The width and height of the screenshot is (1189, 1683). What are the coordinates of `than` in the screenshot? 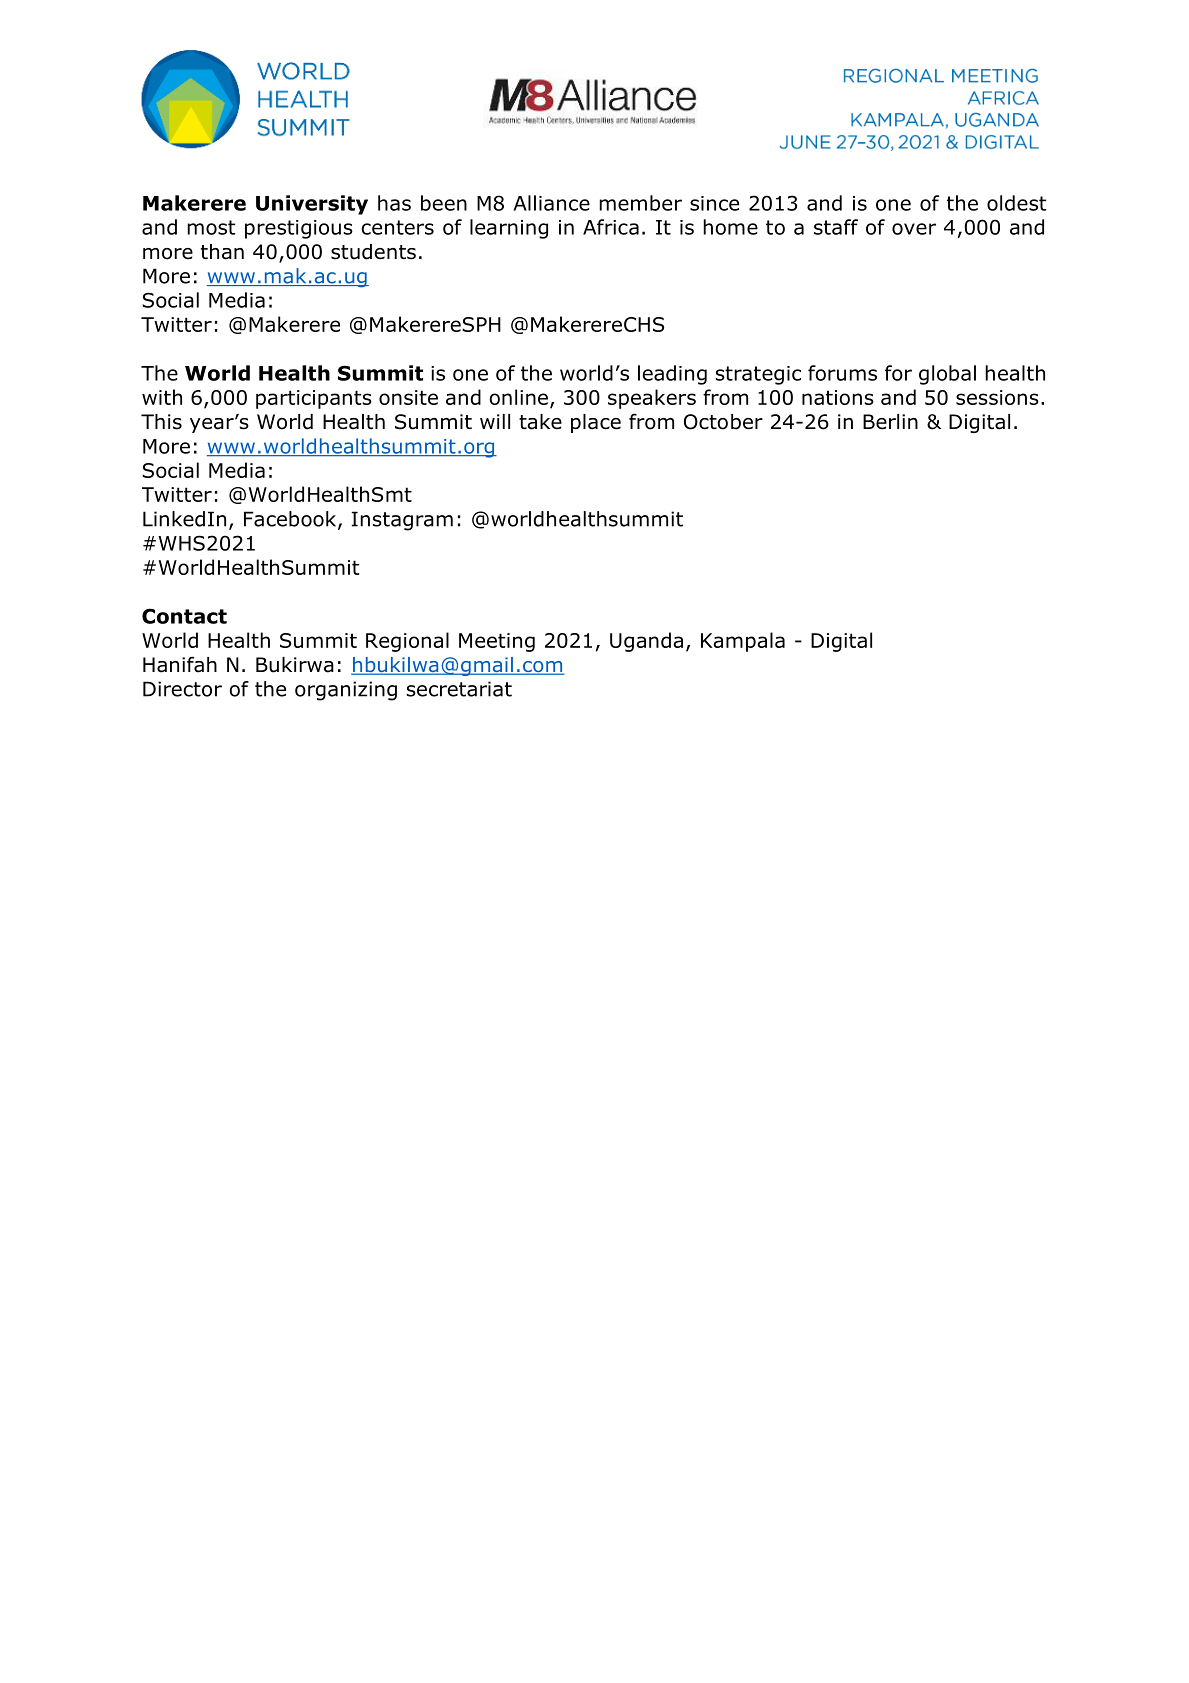 It's located at (222, 252).
